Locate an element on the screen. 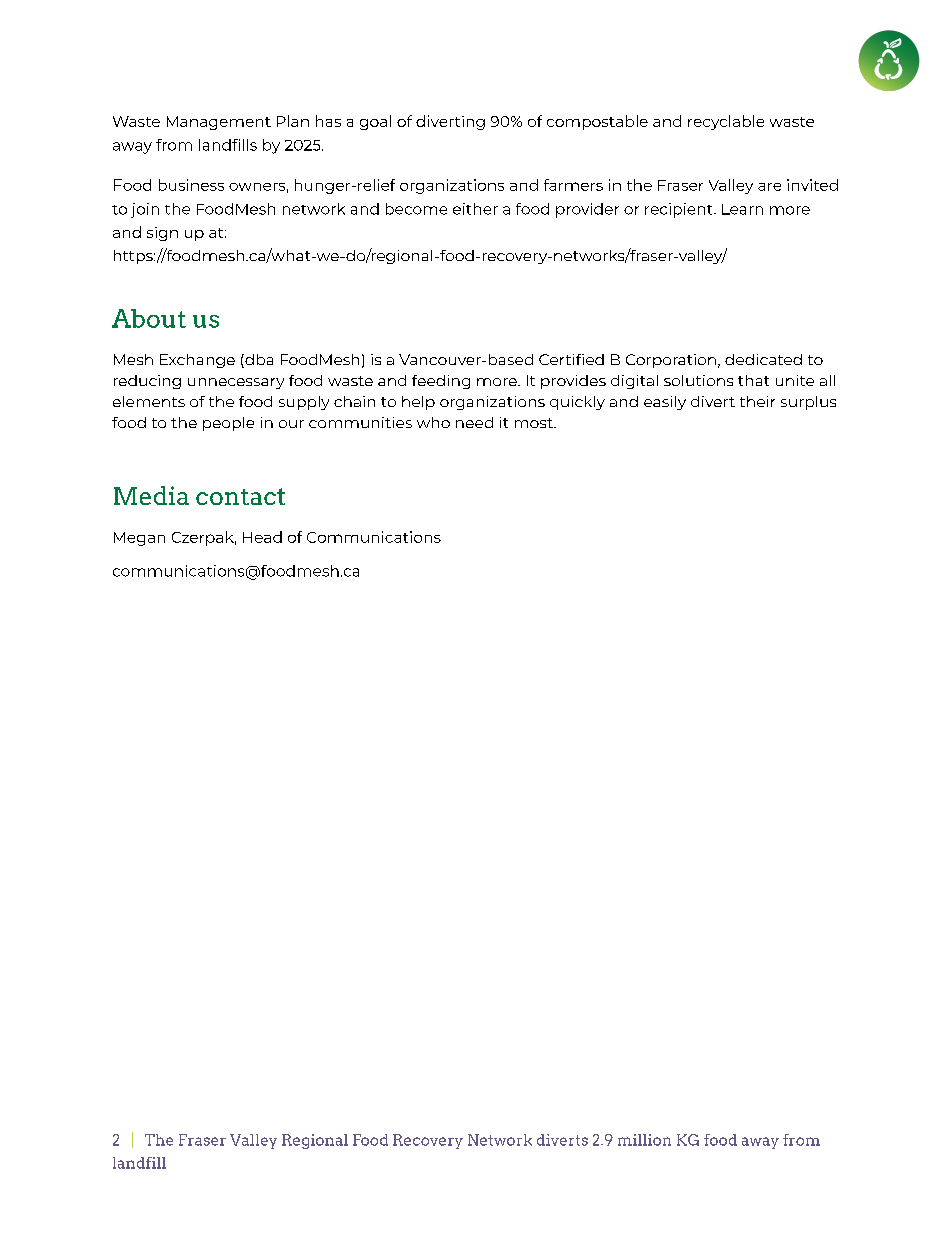 This screenshot has width=952, height=1233. need is located at coordinates (474, 422).
